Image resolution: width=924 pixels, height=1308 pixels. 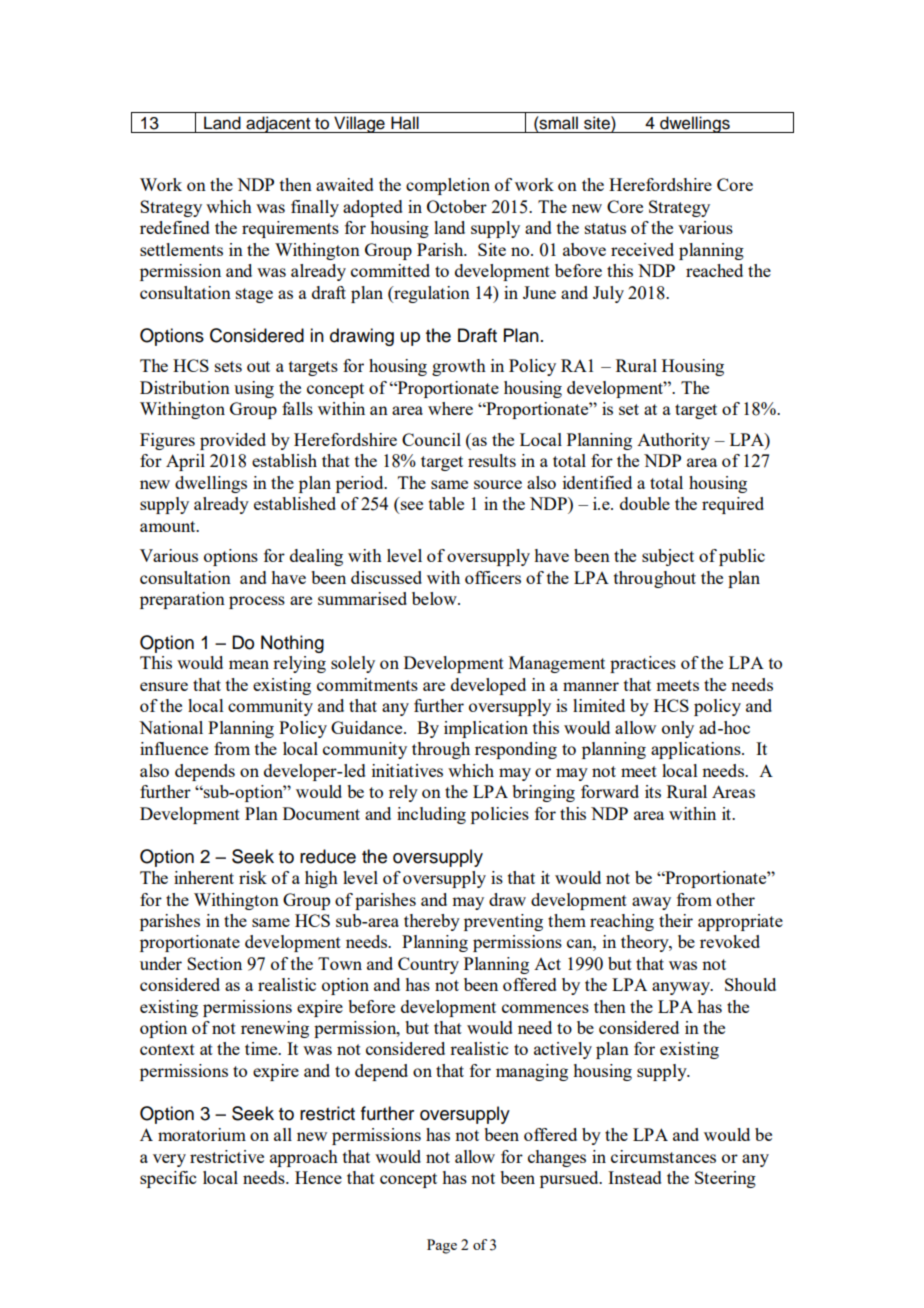 What do you see at coordinates (643, 664) in the screenshot?
I see `practices` at bounding box center [643, 664].
